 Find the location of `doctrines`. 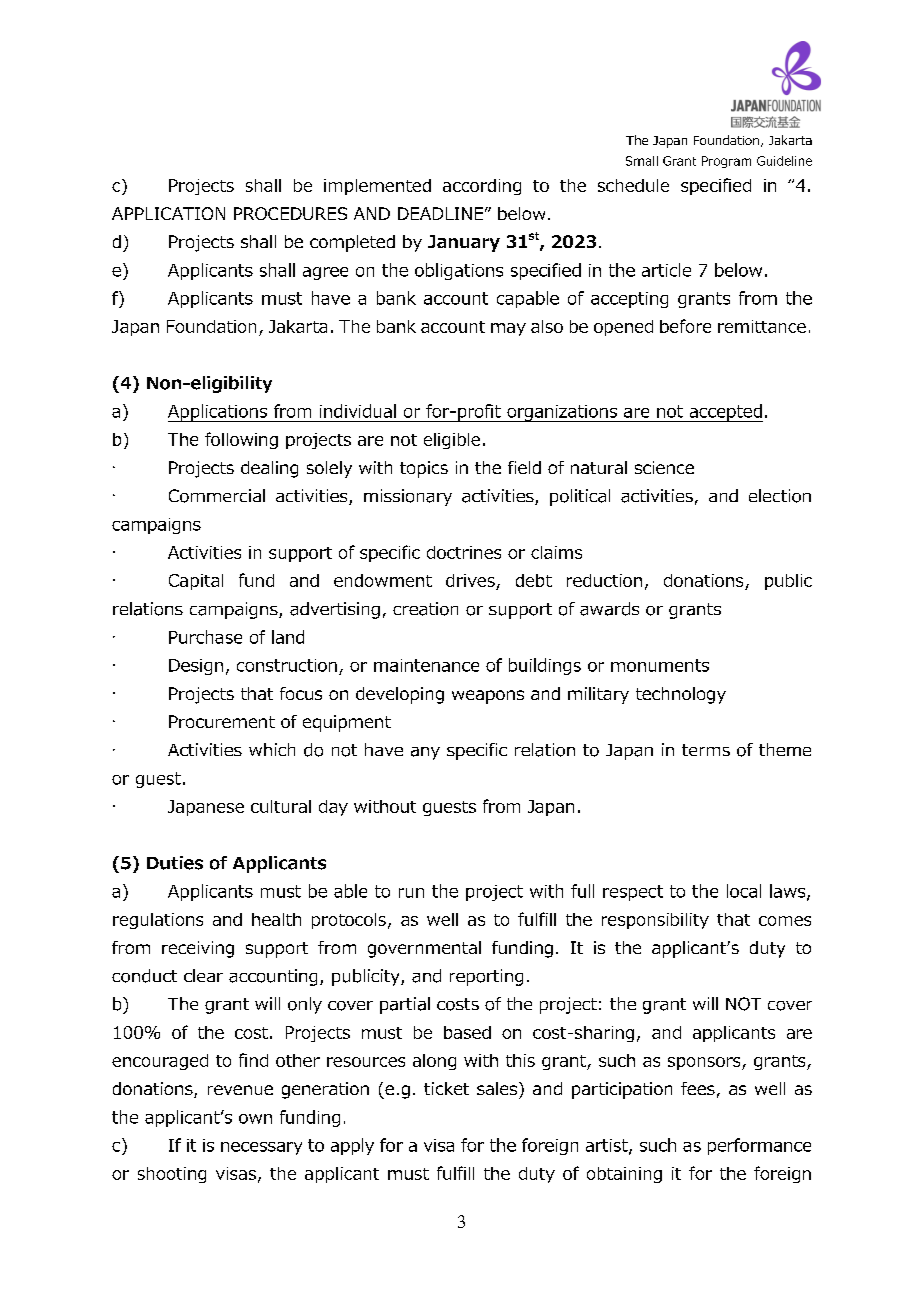

doctrines is located at coordinates (464, 552).
